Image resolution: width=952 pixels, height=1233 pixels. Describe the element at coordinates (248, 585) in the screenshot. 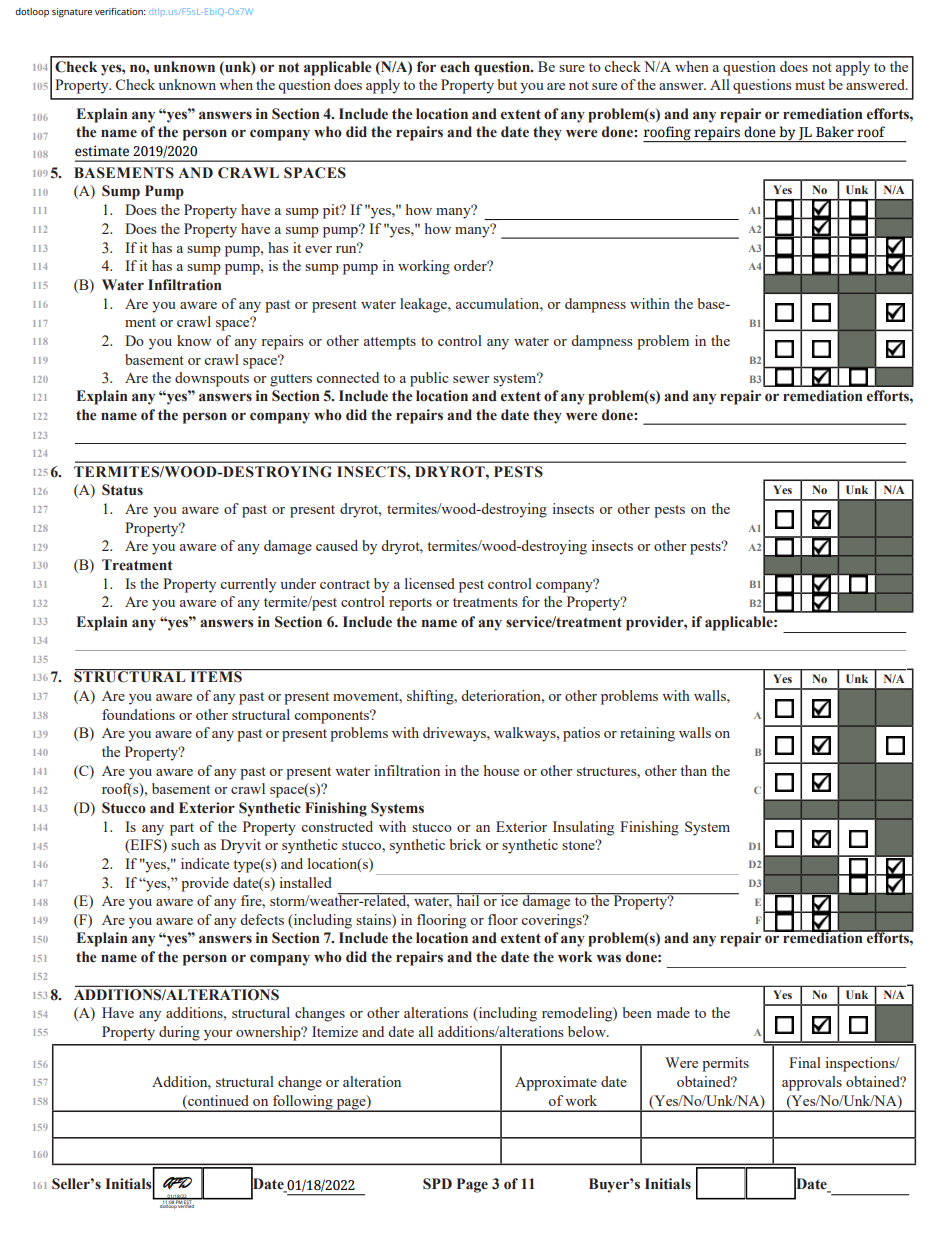

I see `currently` at that location.
